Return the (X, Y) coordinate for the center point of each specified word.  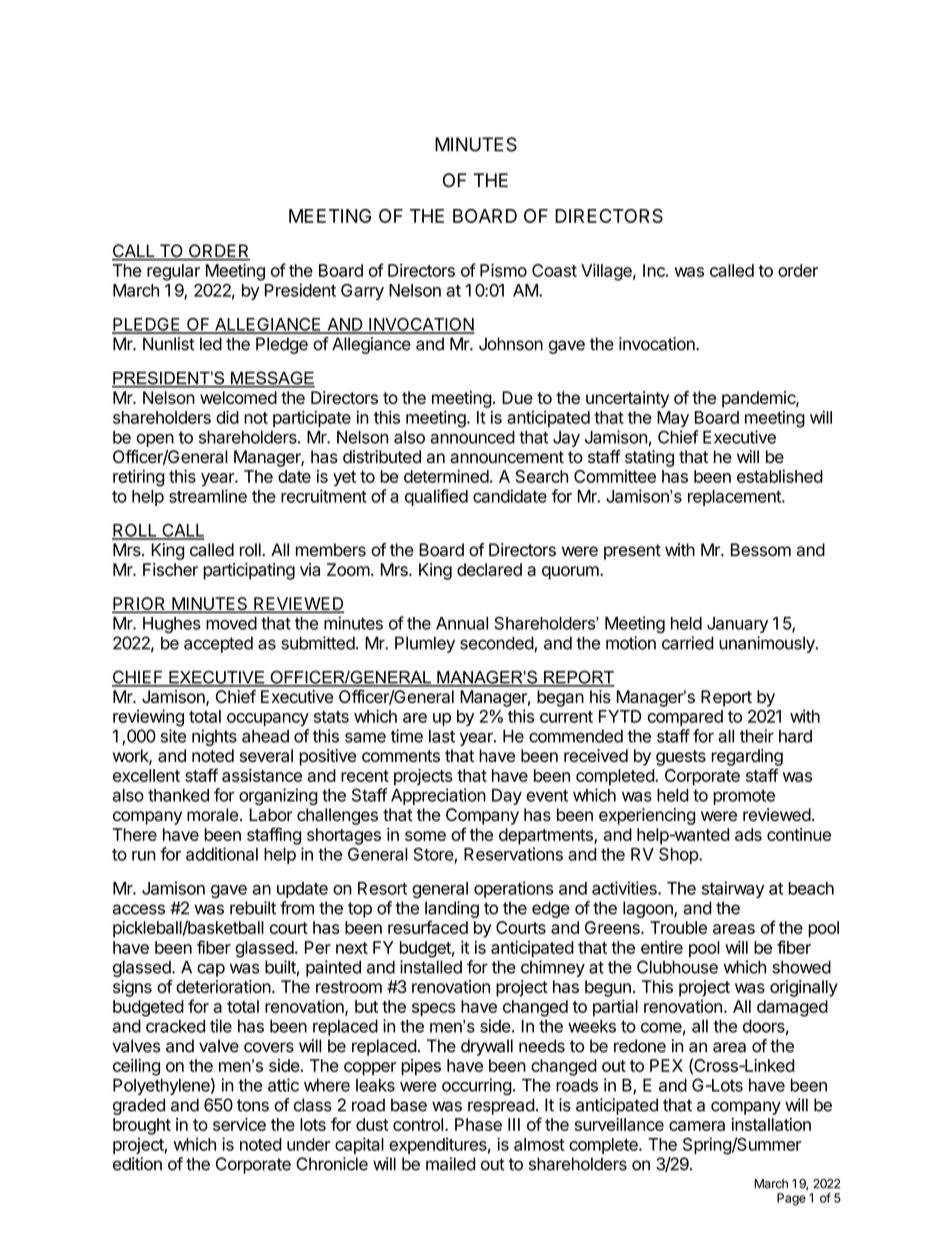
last (442, 736)
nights (214, 737)
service (239, 1124)
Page (791, 1199)
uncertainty (627, 399)
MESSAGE (272, 379)
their (757, 736)
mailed (450, 1164)
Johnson (511, 344)
